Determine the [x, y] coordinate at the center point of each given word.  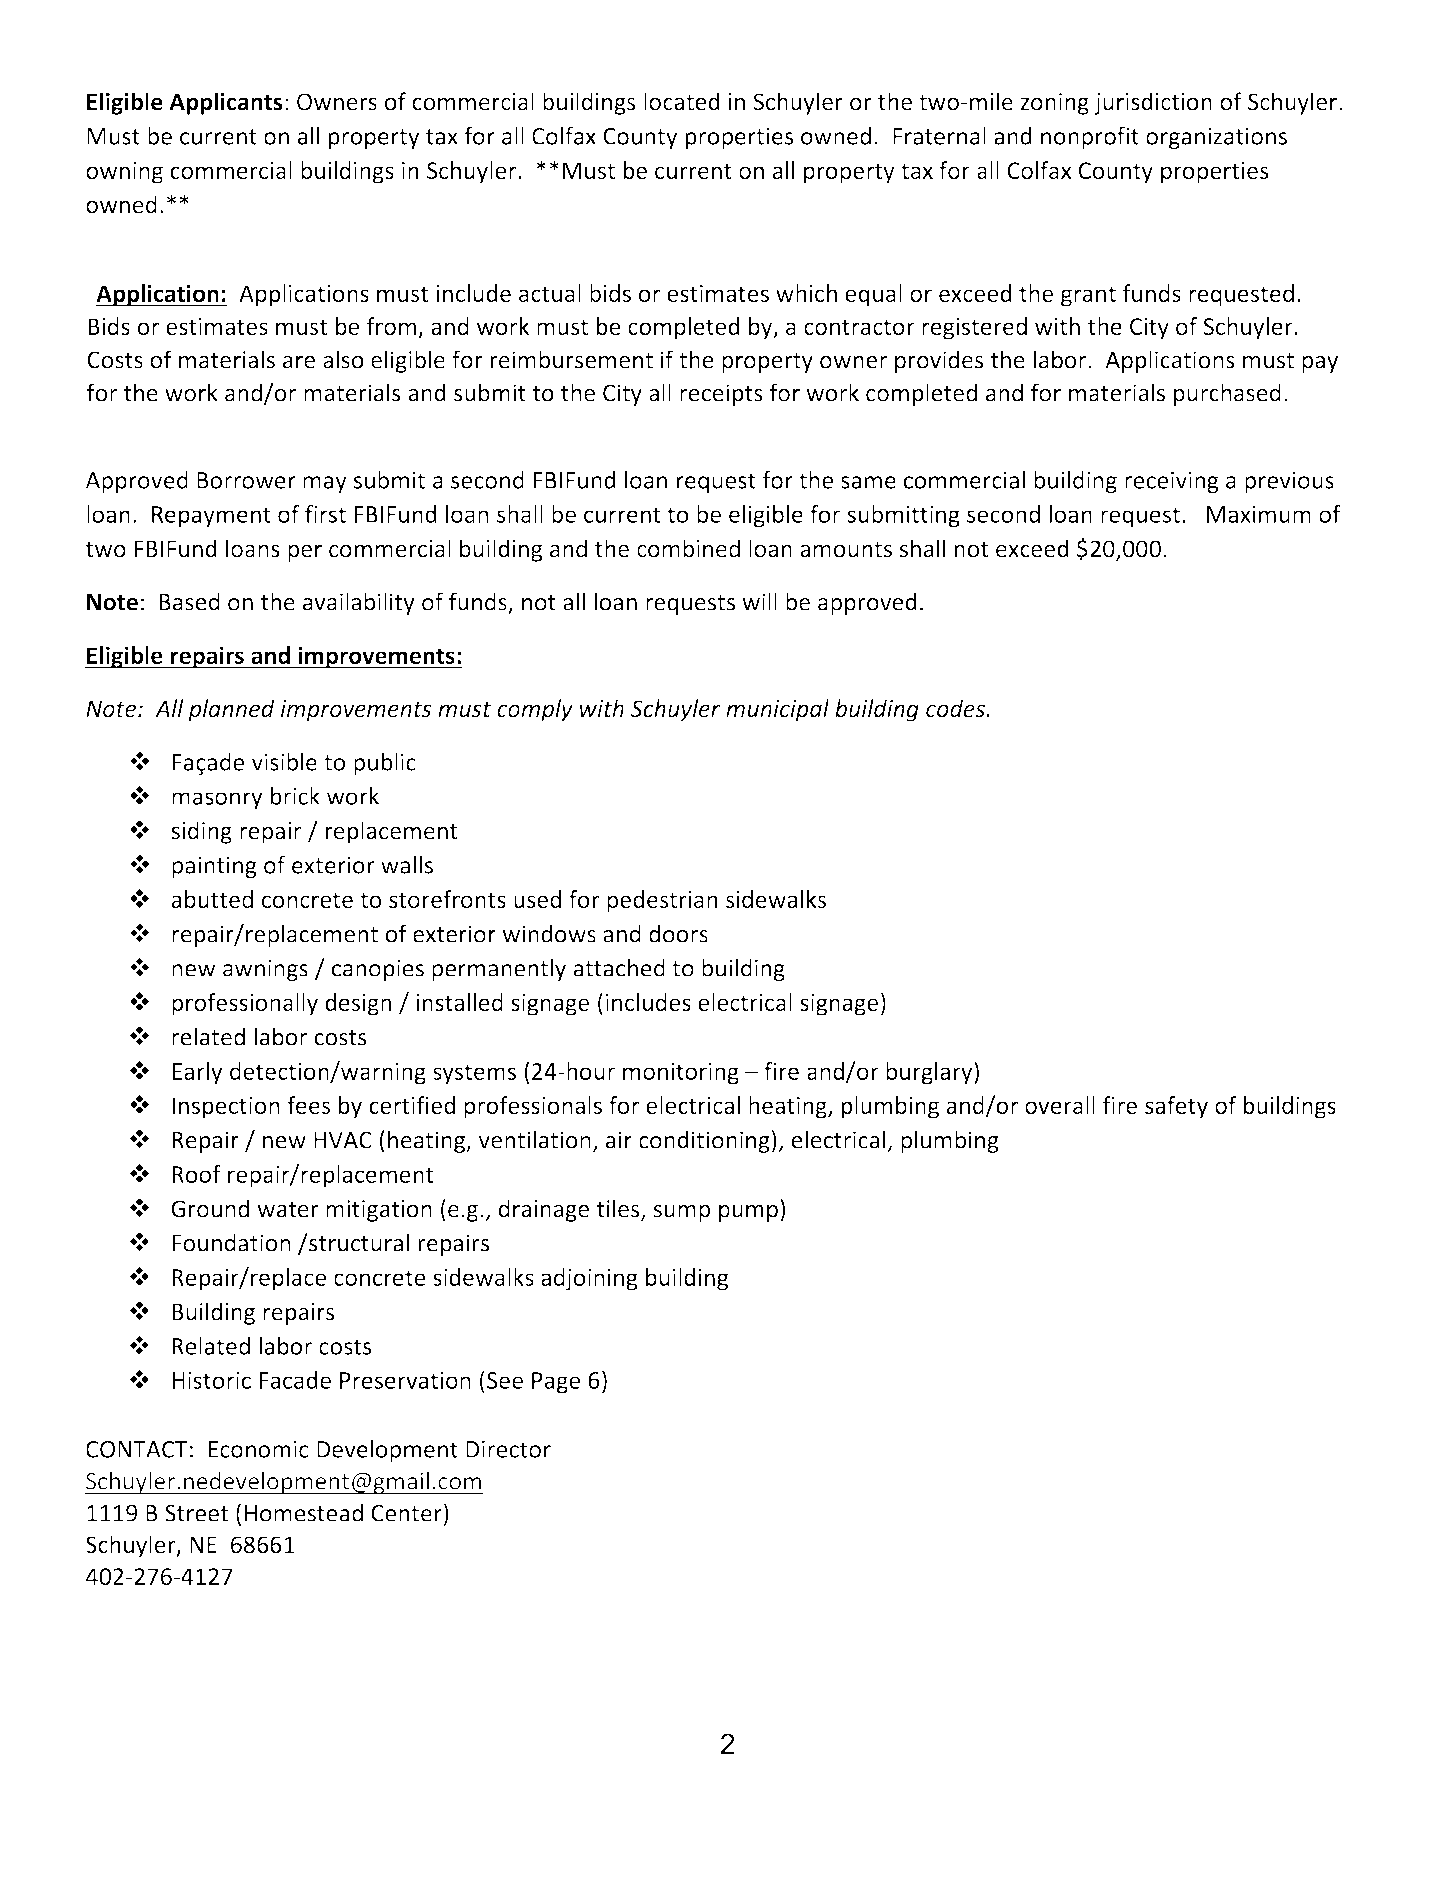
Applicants [225, 103]
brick [295, 796]
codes [956, 708]
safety [1176, 1107]
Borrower [246, 480]
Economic [258, 1449]
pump [748, 1213]
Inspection [226, 1108]
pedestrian [662, 901]
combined [688, 548]
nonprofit [1090, 137]
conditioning [705, 1141]
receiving [1172, 482]
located [682, 101]
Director [508, 1449]
